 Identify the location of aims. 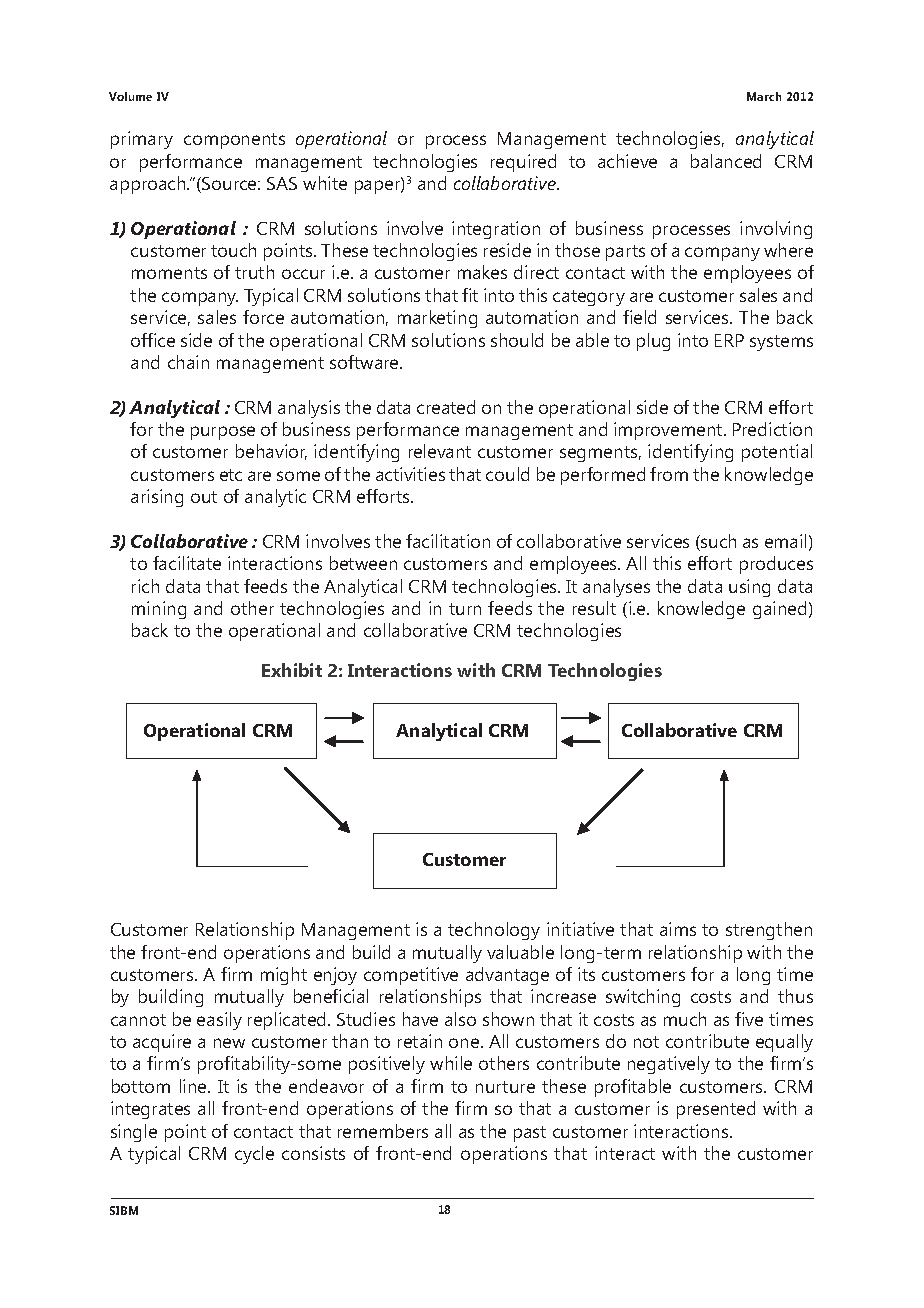
(678, 929).
